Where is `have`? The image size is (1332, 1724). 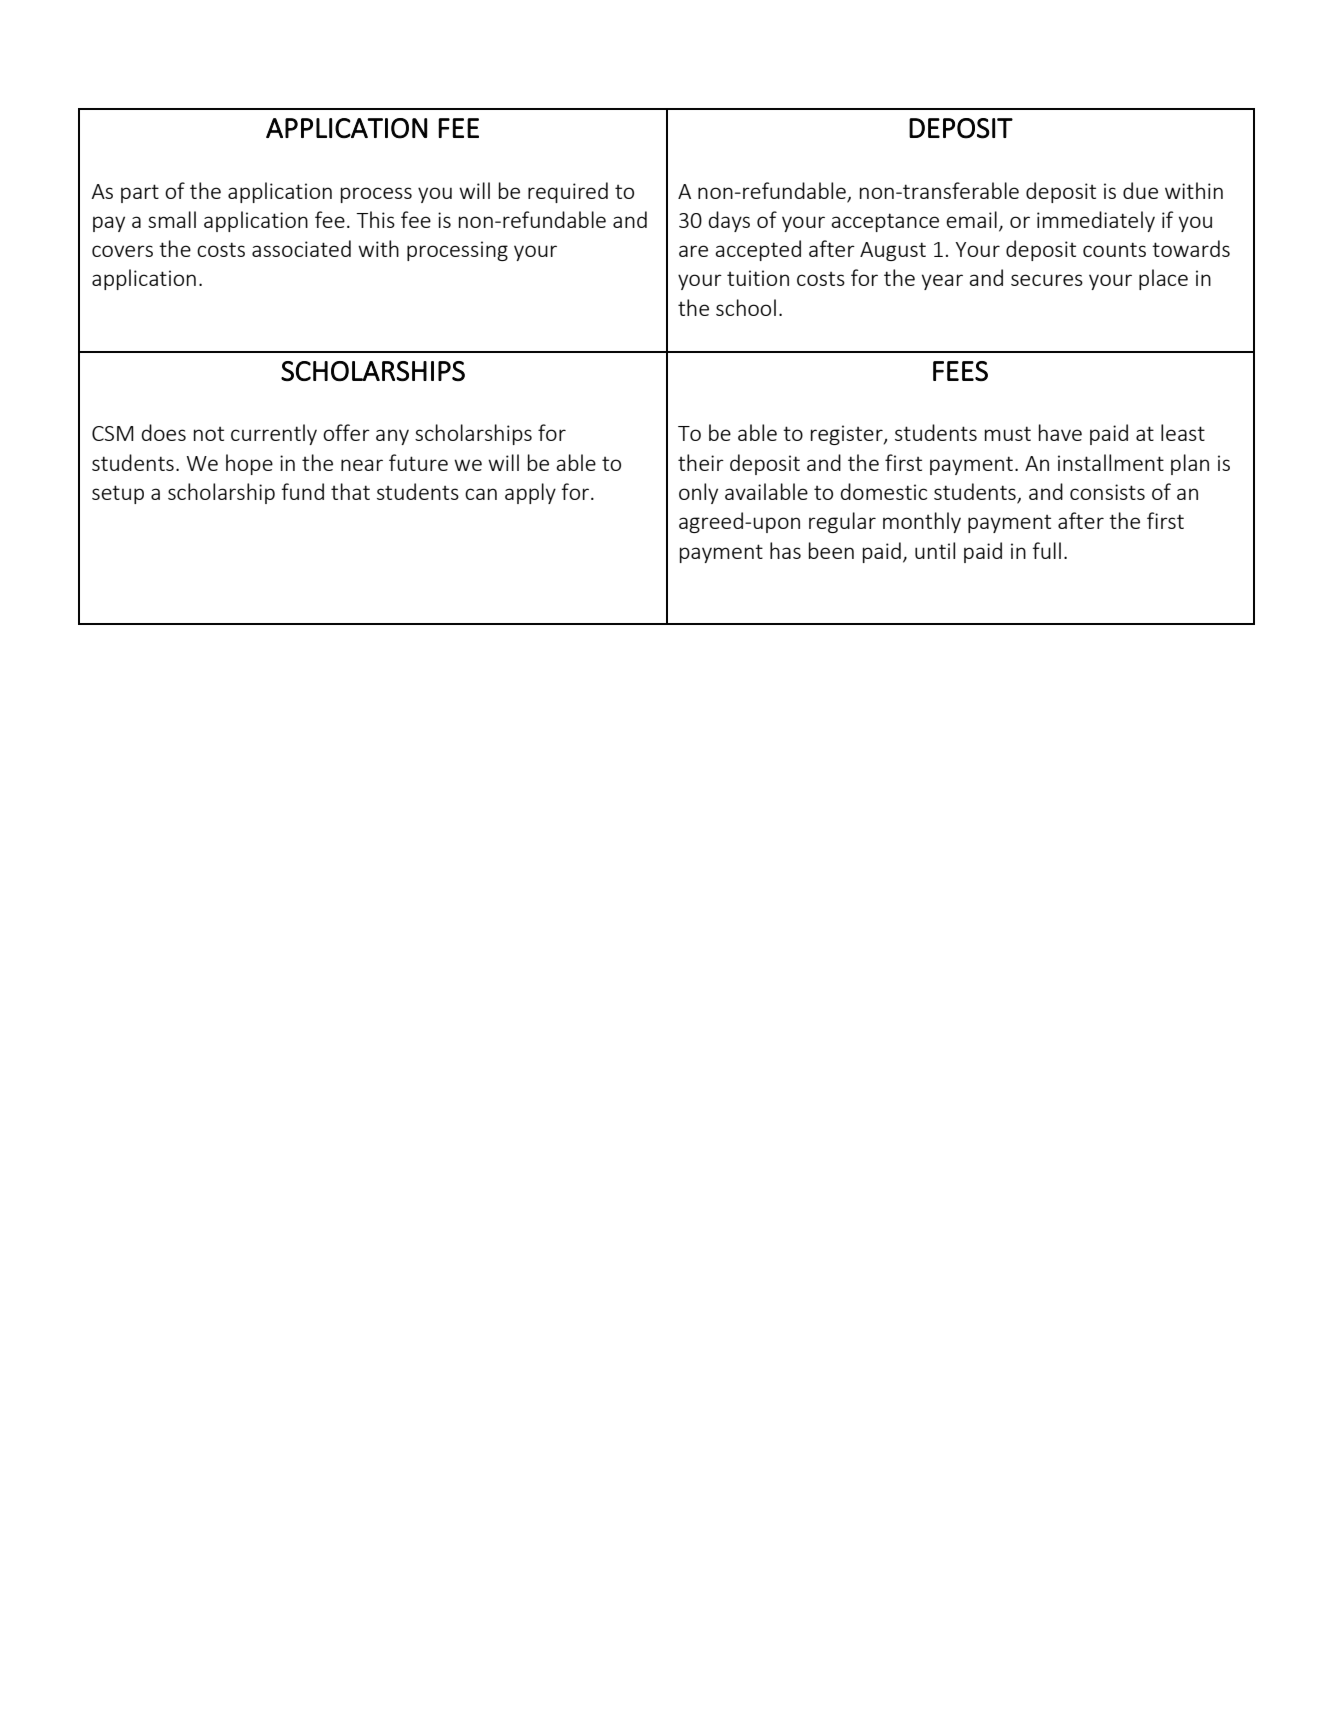 have is located at coordinates (1060, 432).
